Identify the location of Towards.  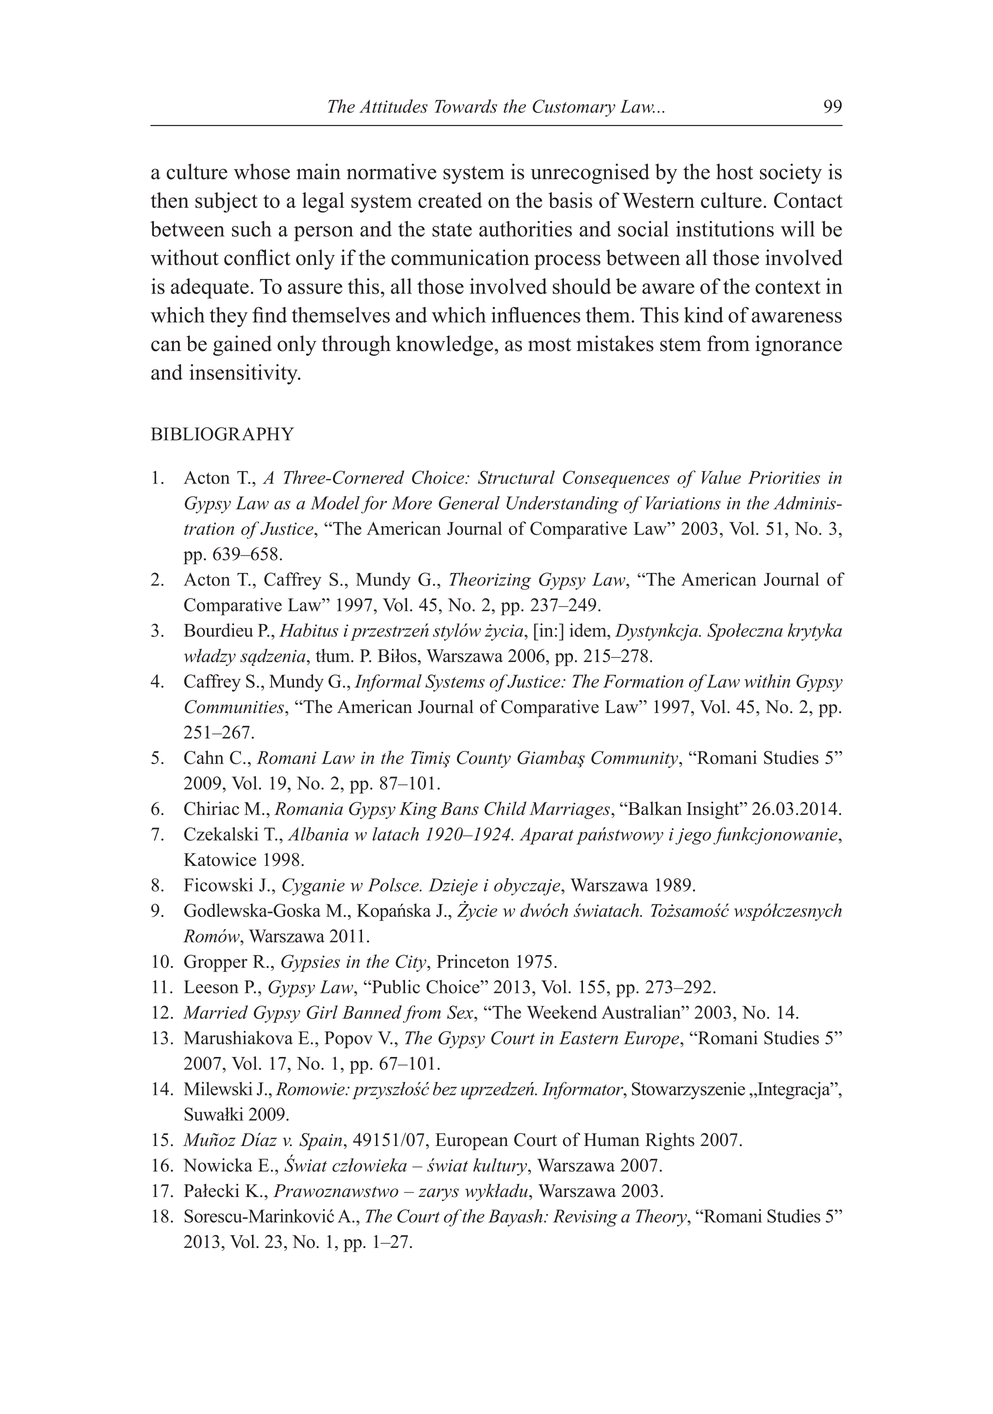
(466, 106).
